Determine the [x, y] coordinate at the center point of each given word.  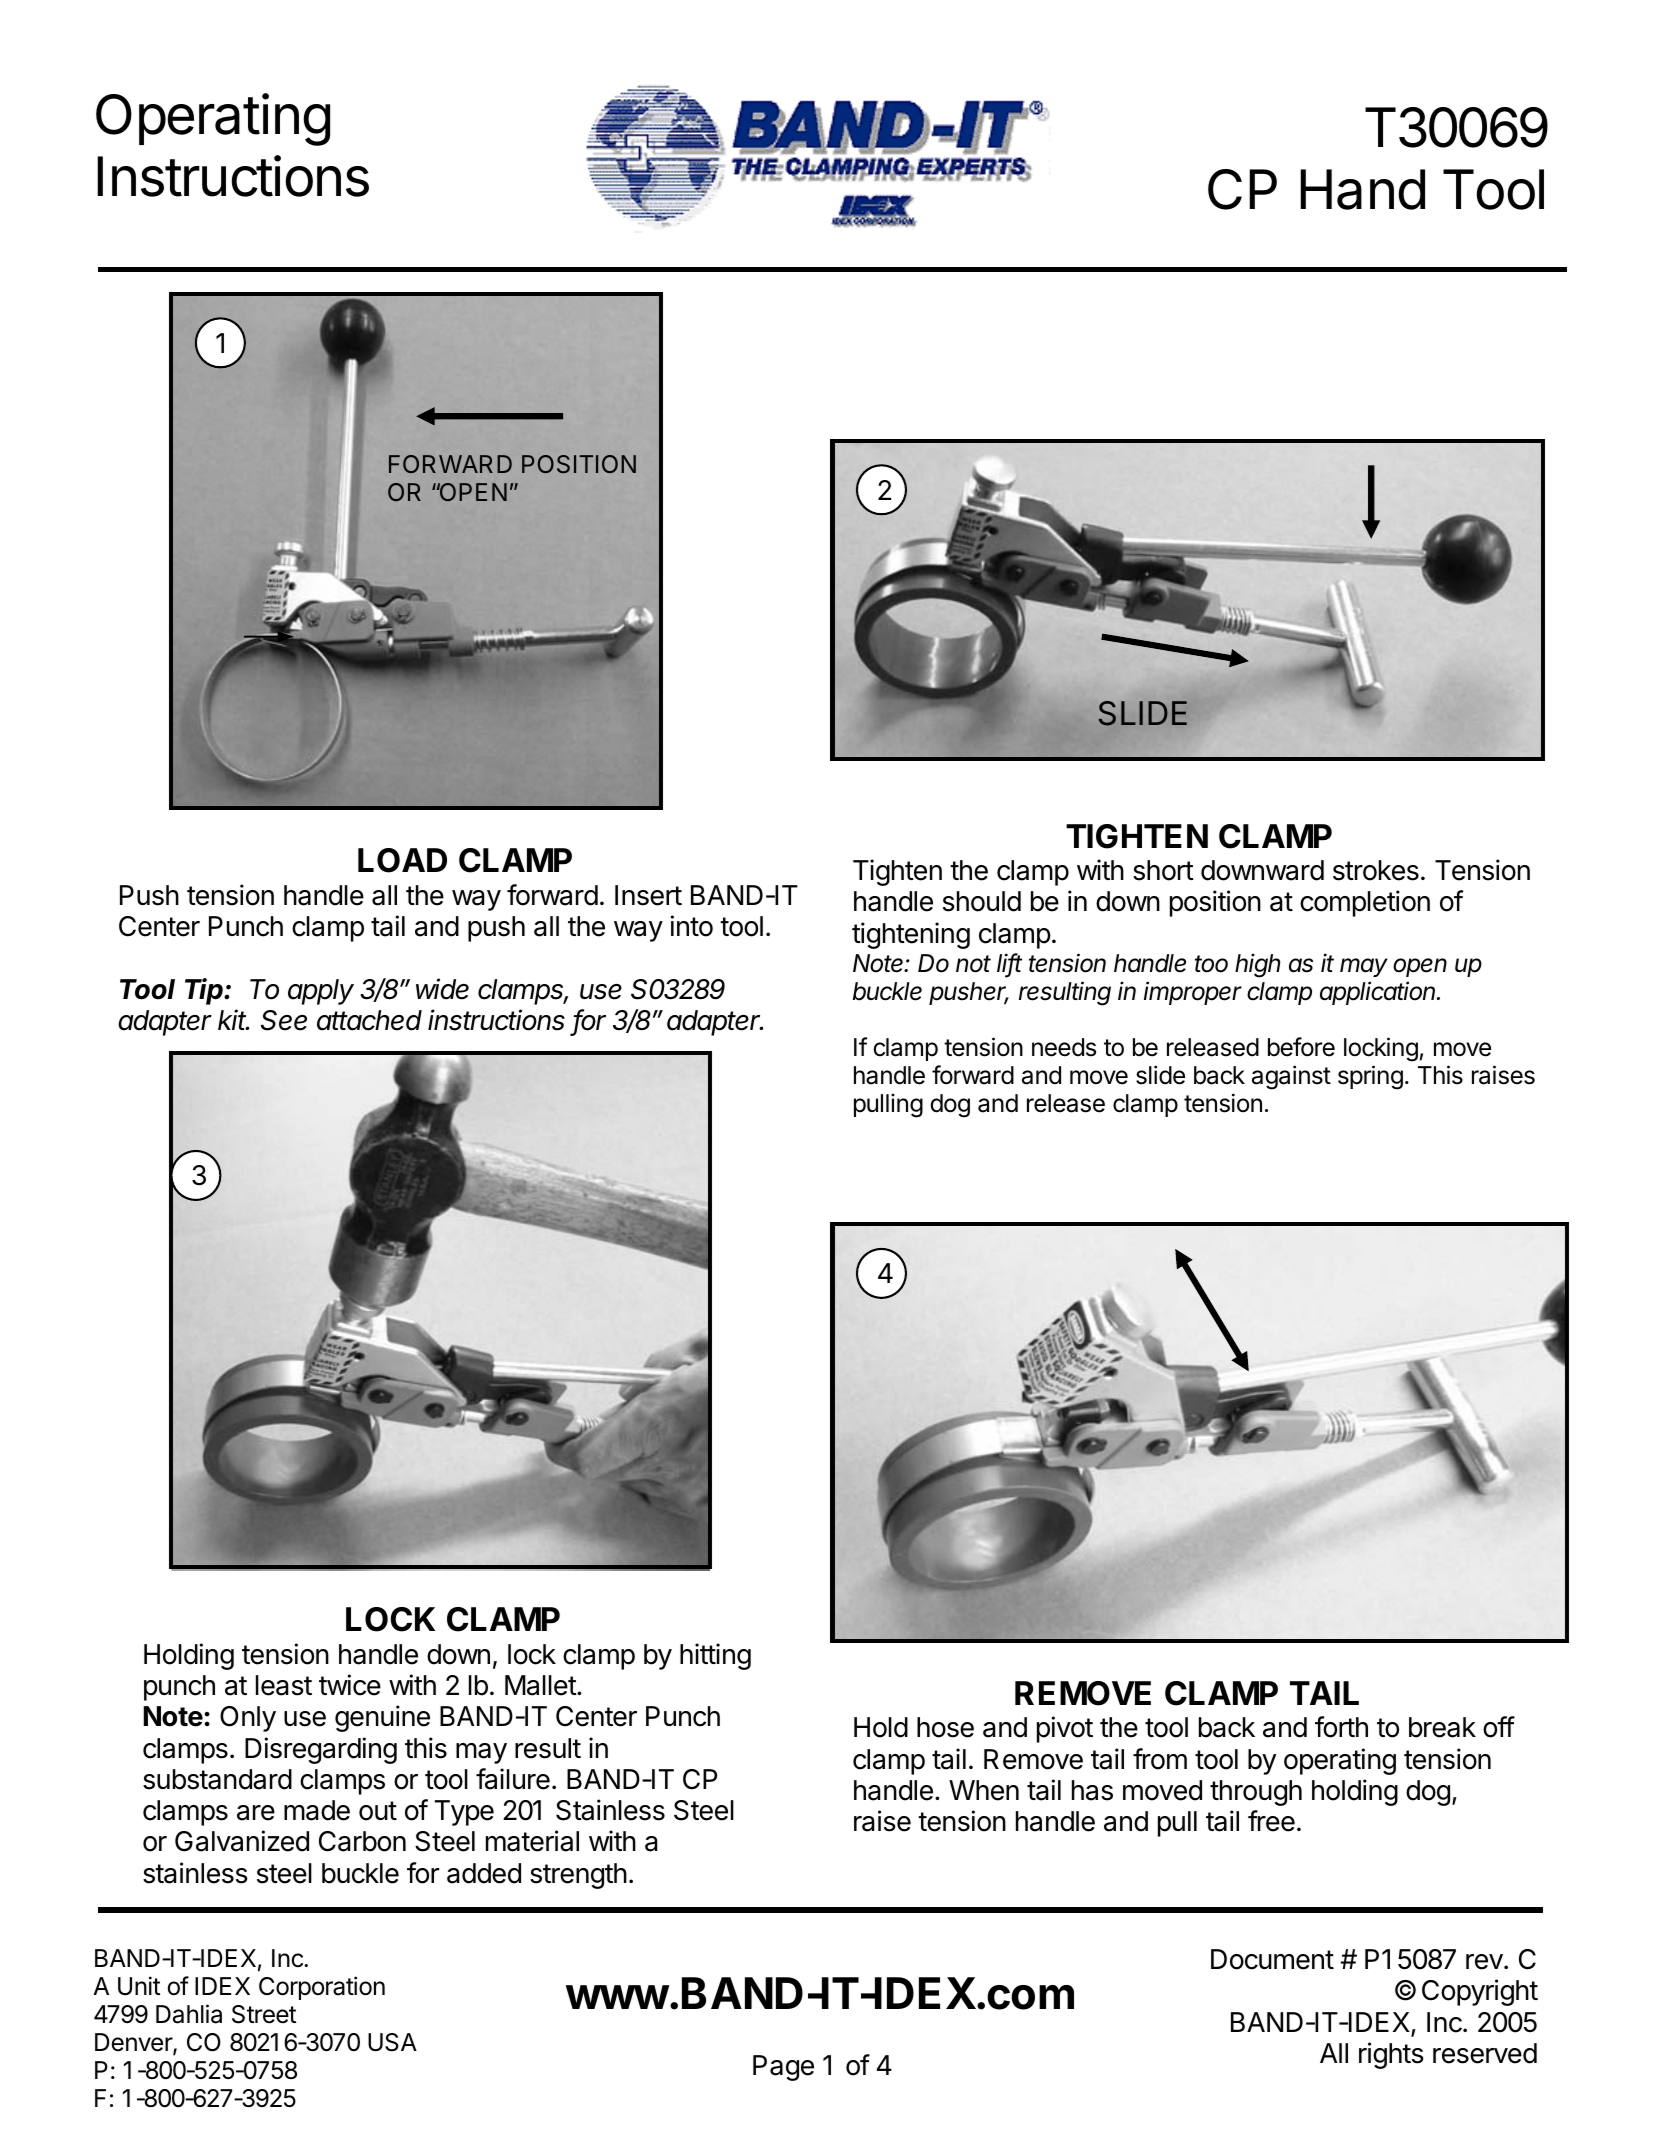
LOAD [402, 860]
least [284, 1685]
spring [1370, 1077]
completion [1365, 903]
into [692, 926]
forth [1341, 1727]
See [284, 1020]
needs [1064, 1047]
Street [264, 2014]
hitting [715, 1656]
